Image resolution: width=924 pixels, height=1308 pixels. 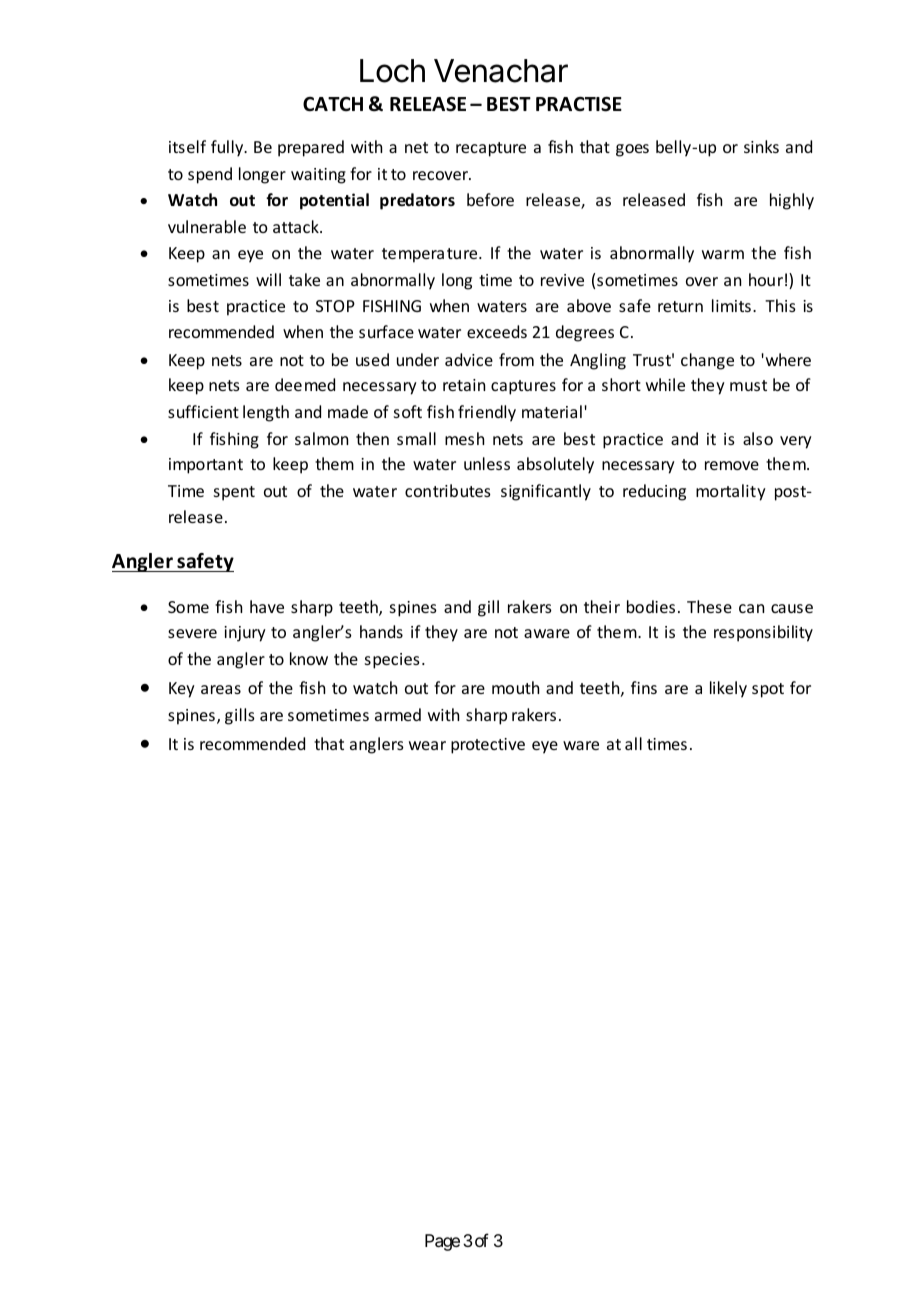 I want to click on injury, so click(x=245, y=634).
